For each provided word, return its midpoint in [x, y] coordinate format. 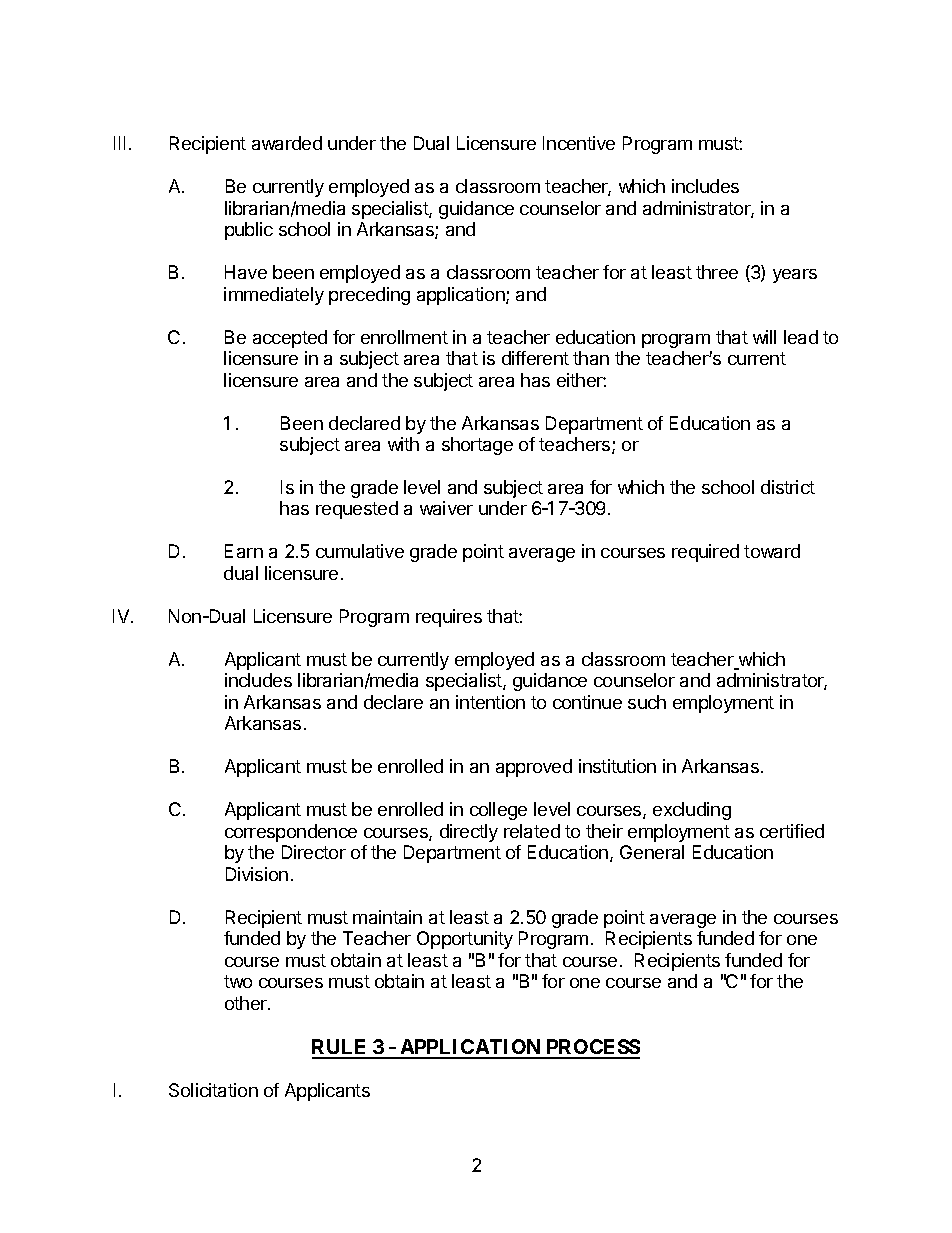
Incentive [579, 143]
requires [449, 618]
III [119, 143]
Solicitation [213, 1090]
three [717, 272]
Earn [244, 551]
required [705, 553]
